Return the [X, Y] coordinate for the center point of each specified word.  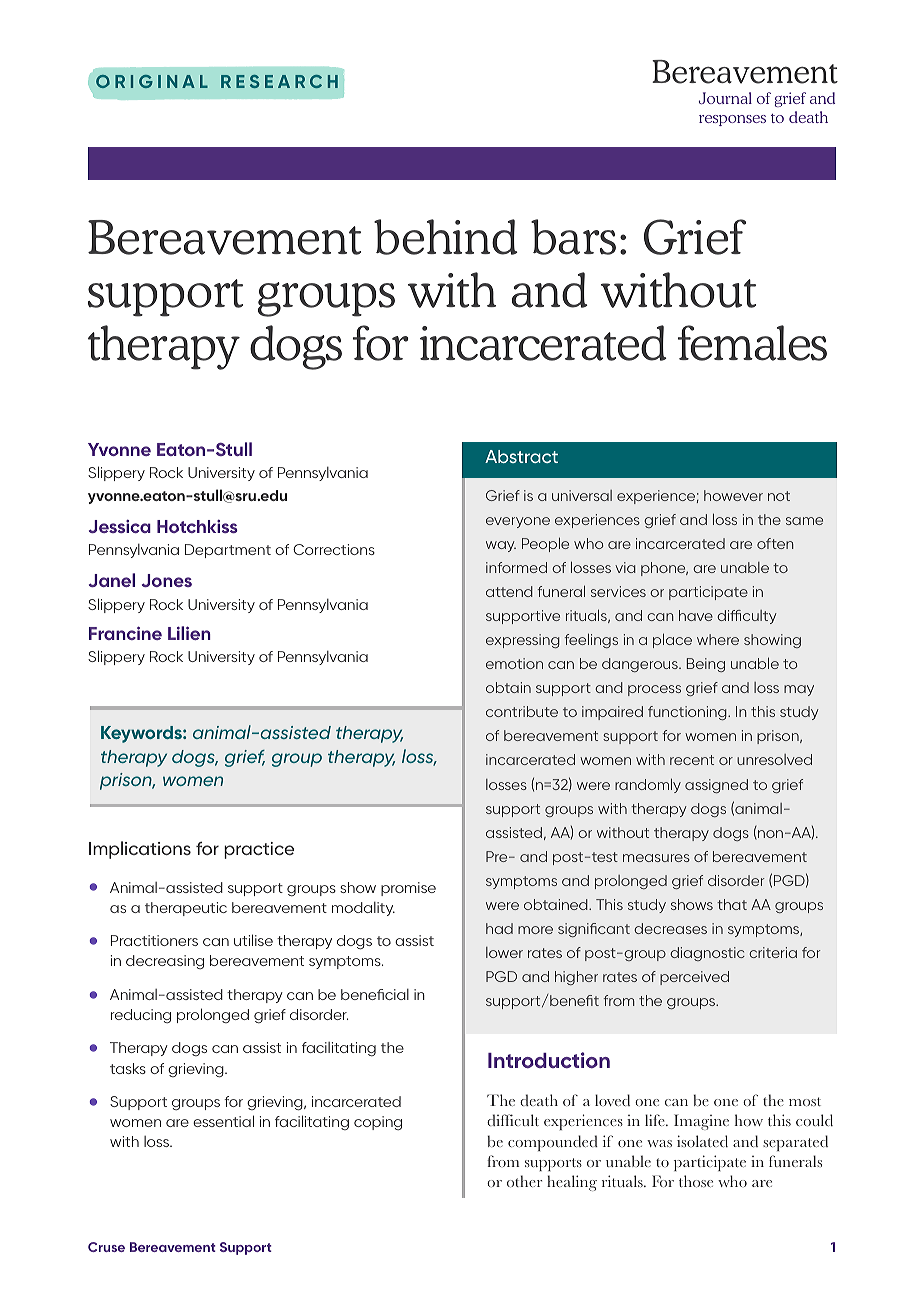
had [499, 928]
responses [732, 120]
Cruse [106, 1247]
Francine [125, 633]
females [752, 343]
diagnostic [707, 954]
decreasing [165, 962]
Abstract [521, 456]
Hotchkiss [197, 526]
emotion [514, 663]
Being [706, 665]
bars [573, 237]
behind [446, 237]
